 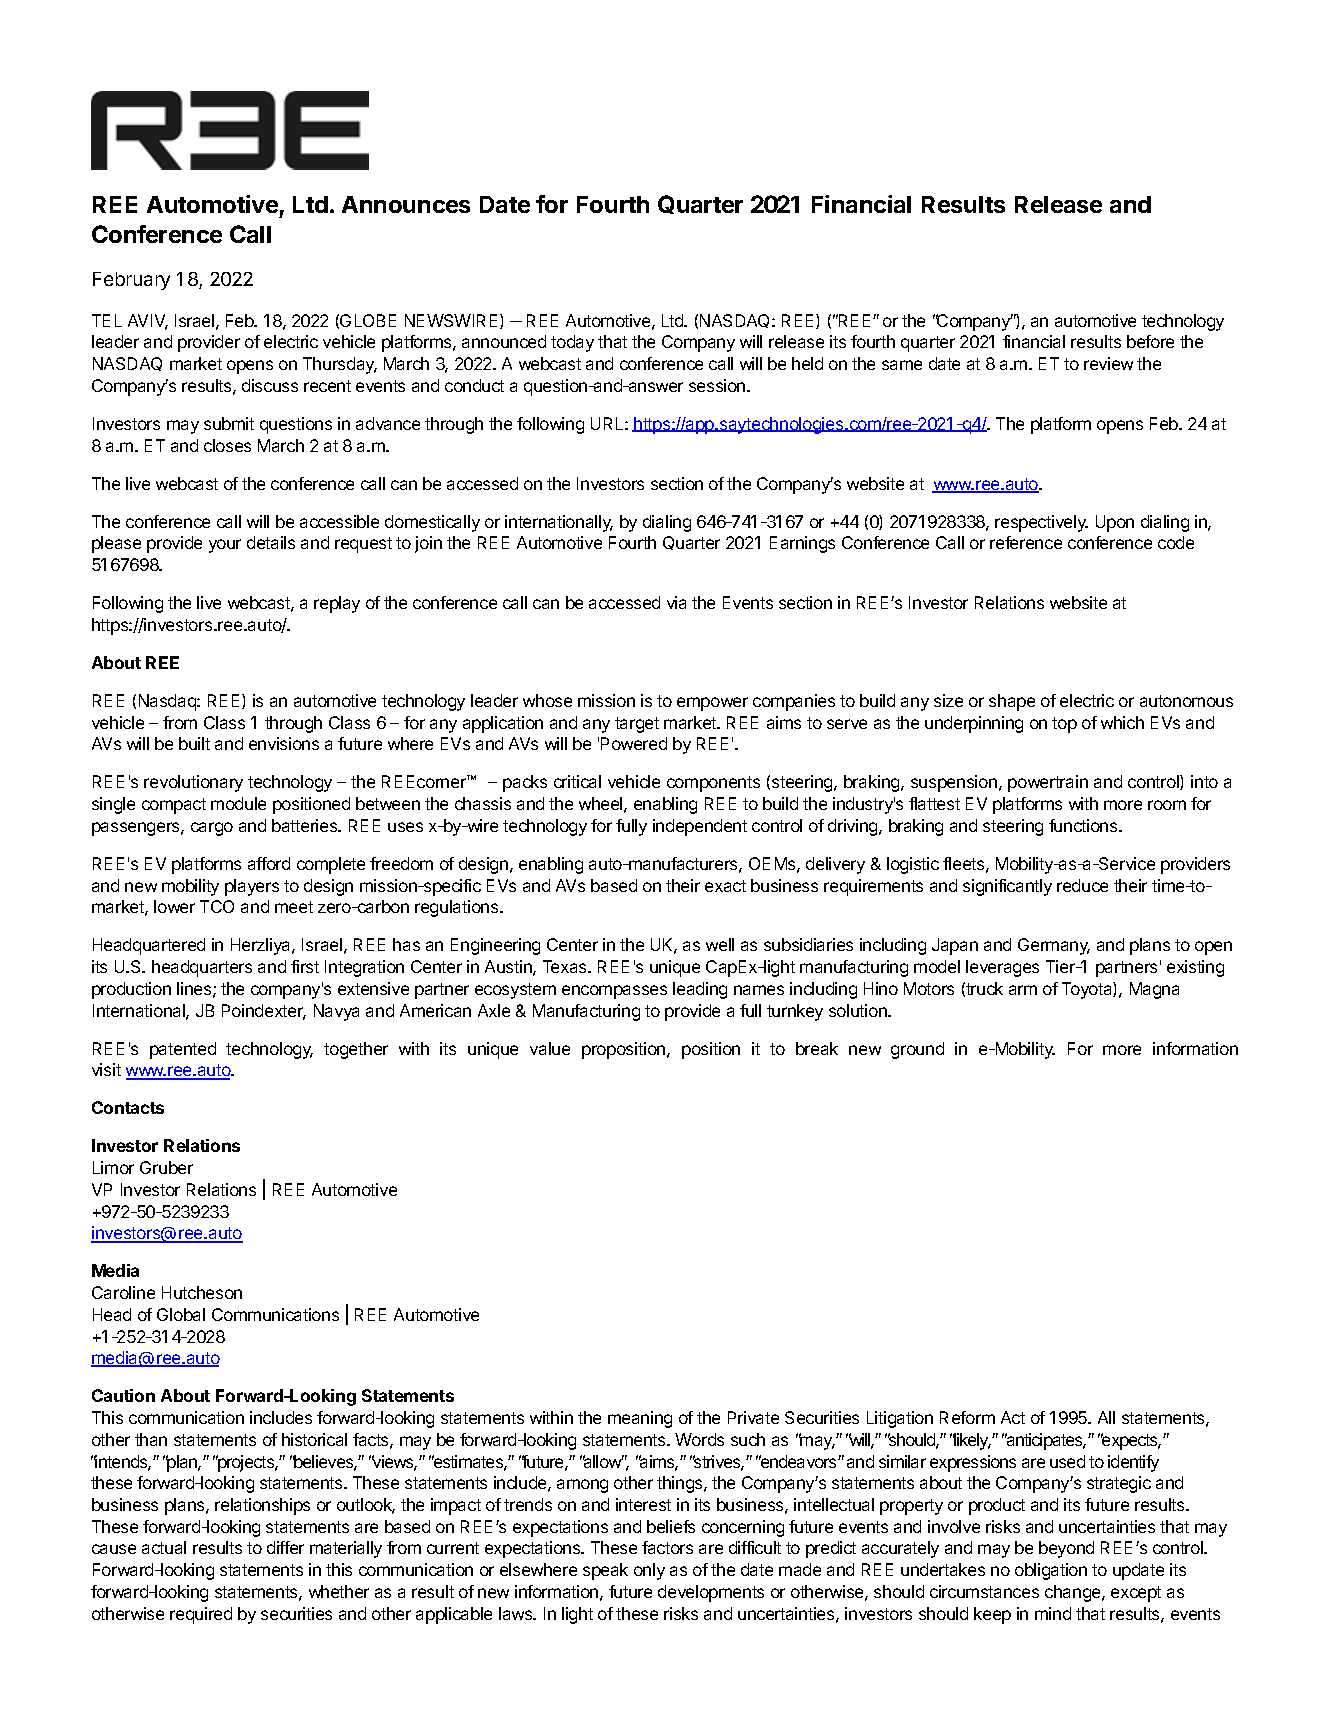 What do you see at coordinates (572, 343) in the image?
I see `today` at bounding box center [572, 343].
